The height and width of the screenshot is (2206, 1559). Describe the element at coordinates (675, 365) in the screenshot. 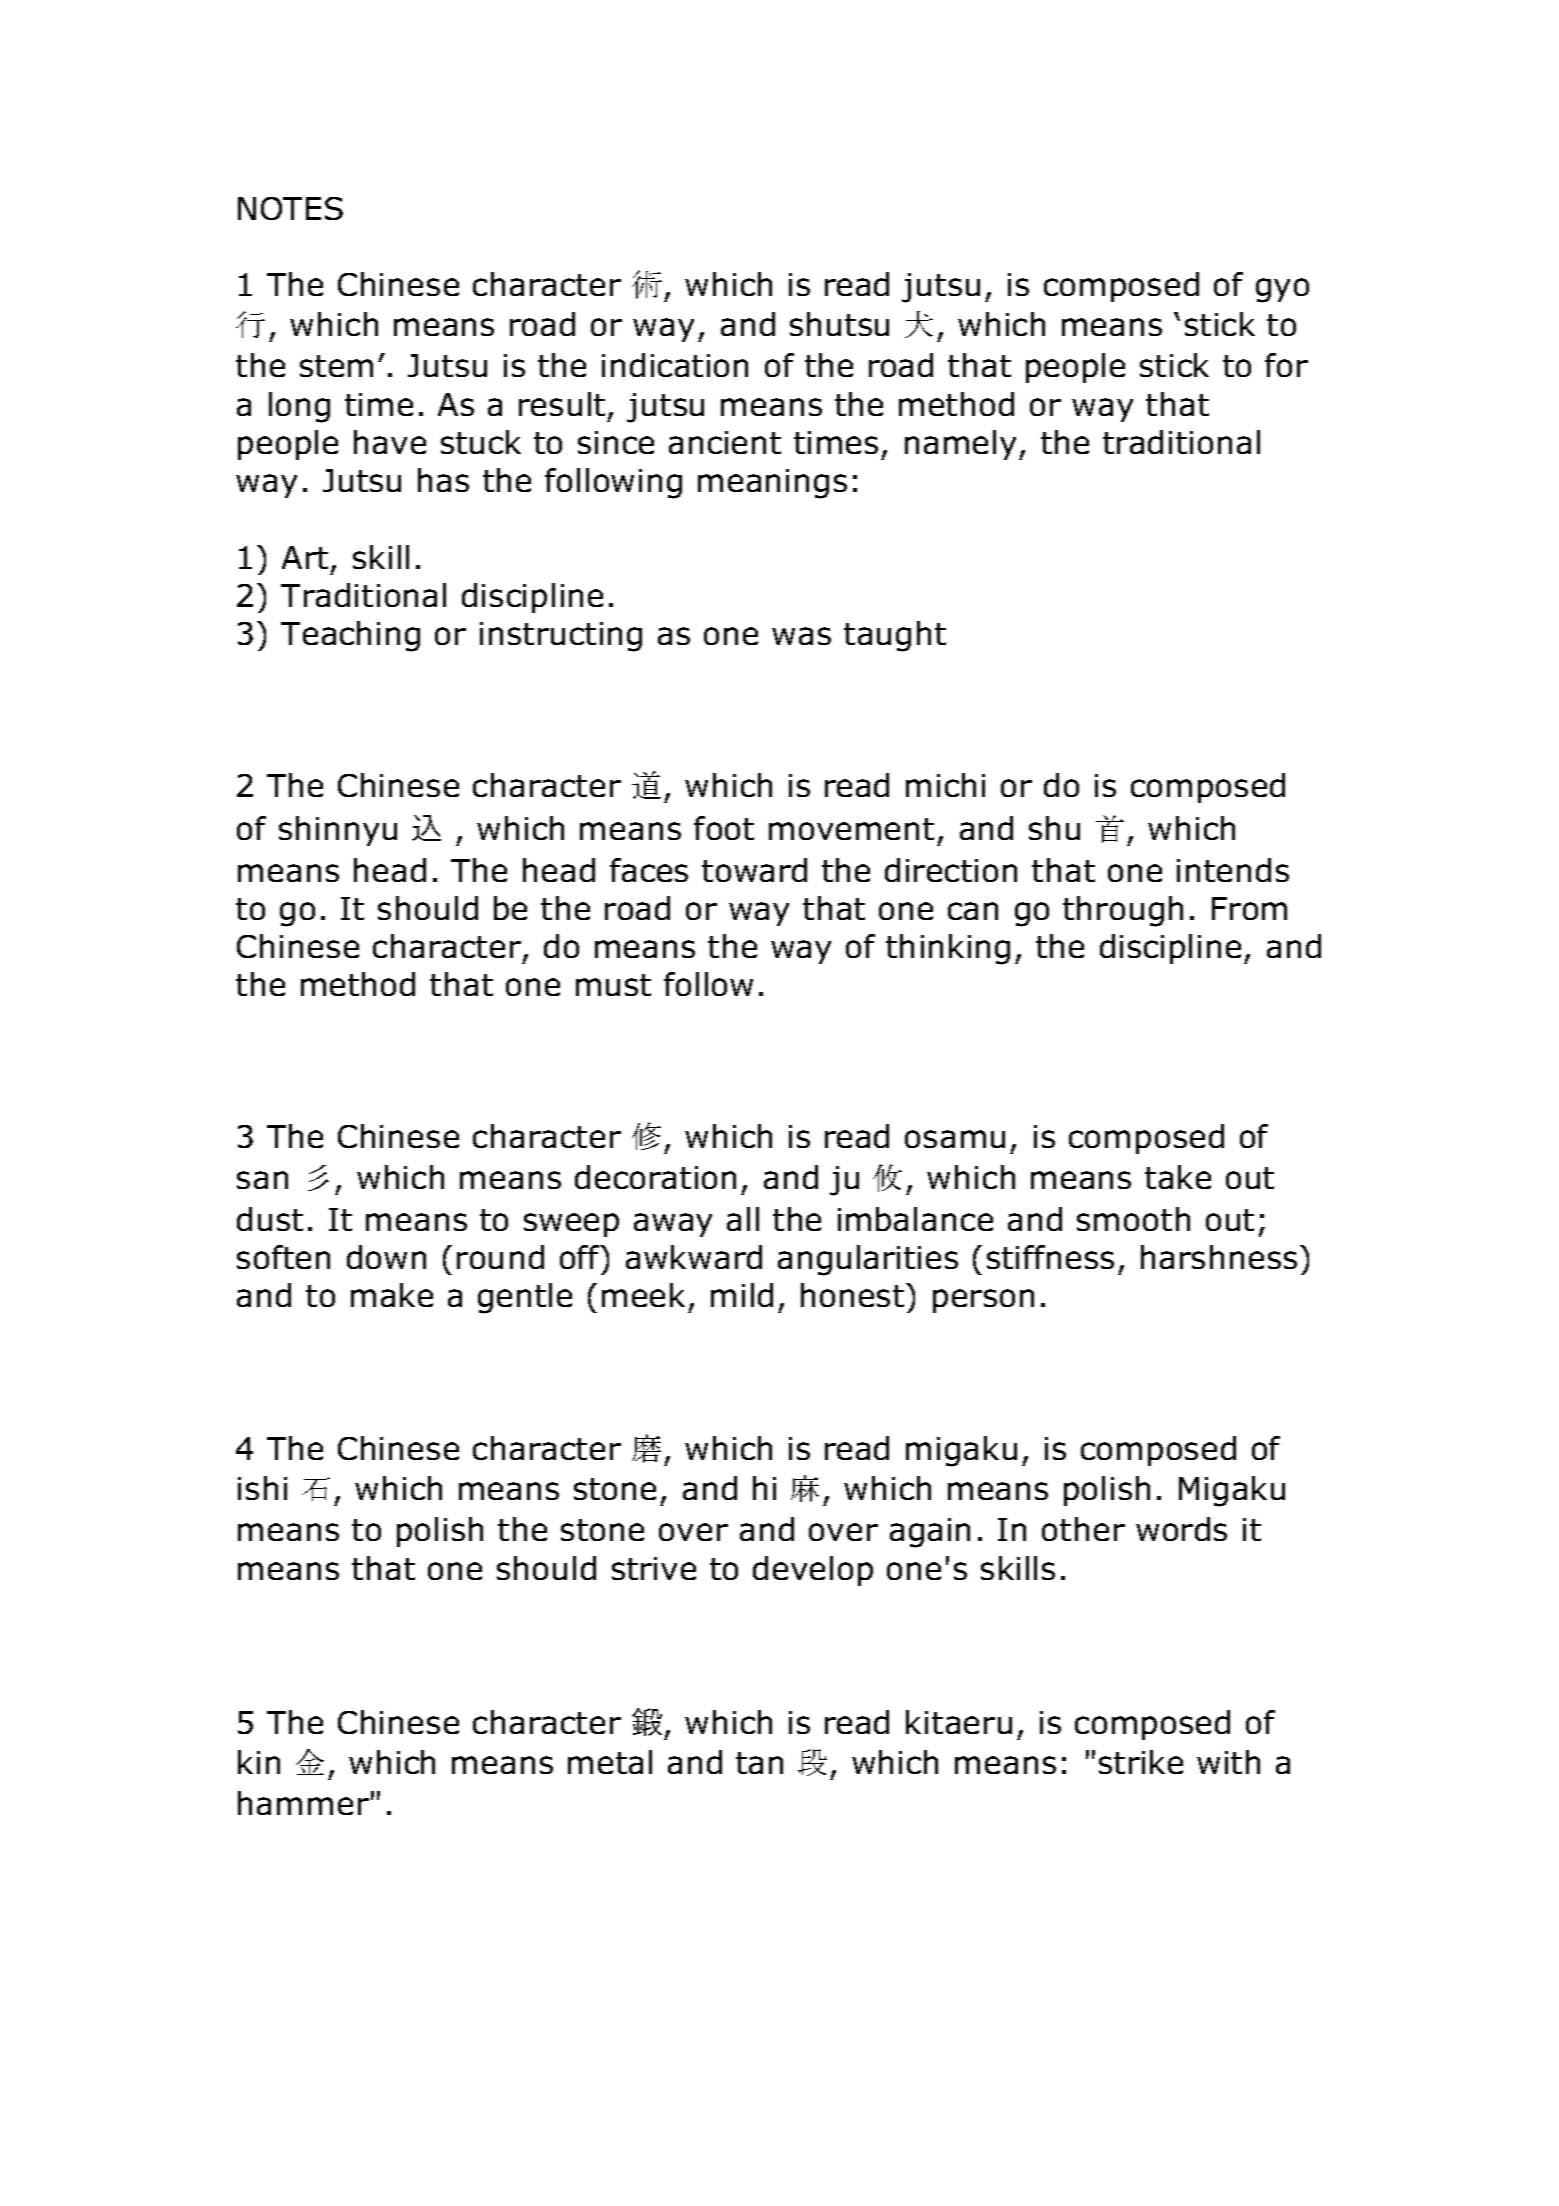

I see `indication` at that location.
